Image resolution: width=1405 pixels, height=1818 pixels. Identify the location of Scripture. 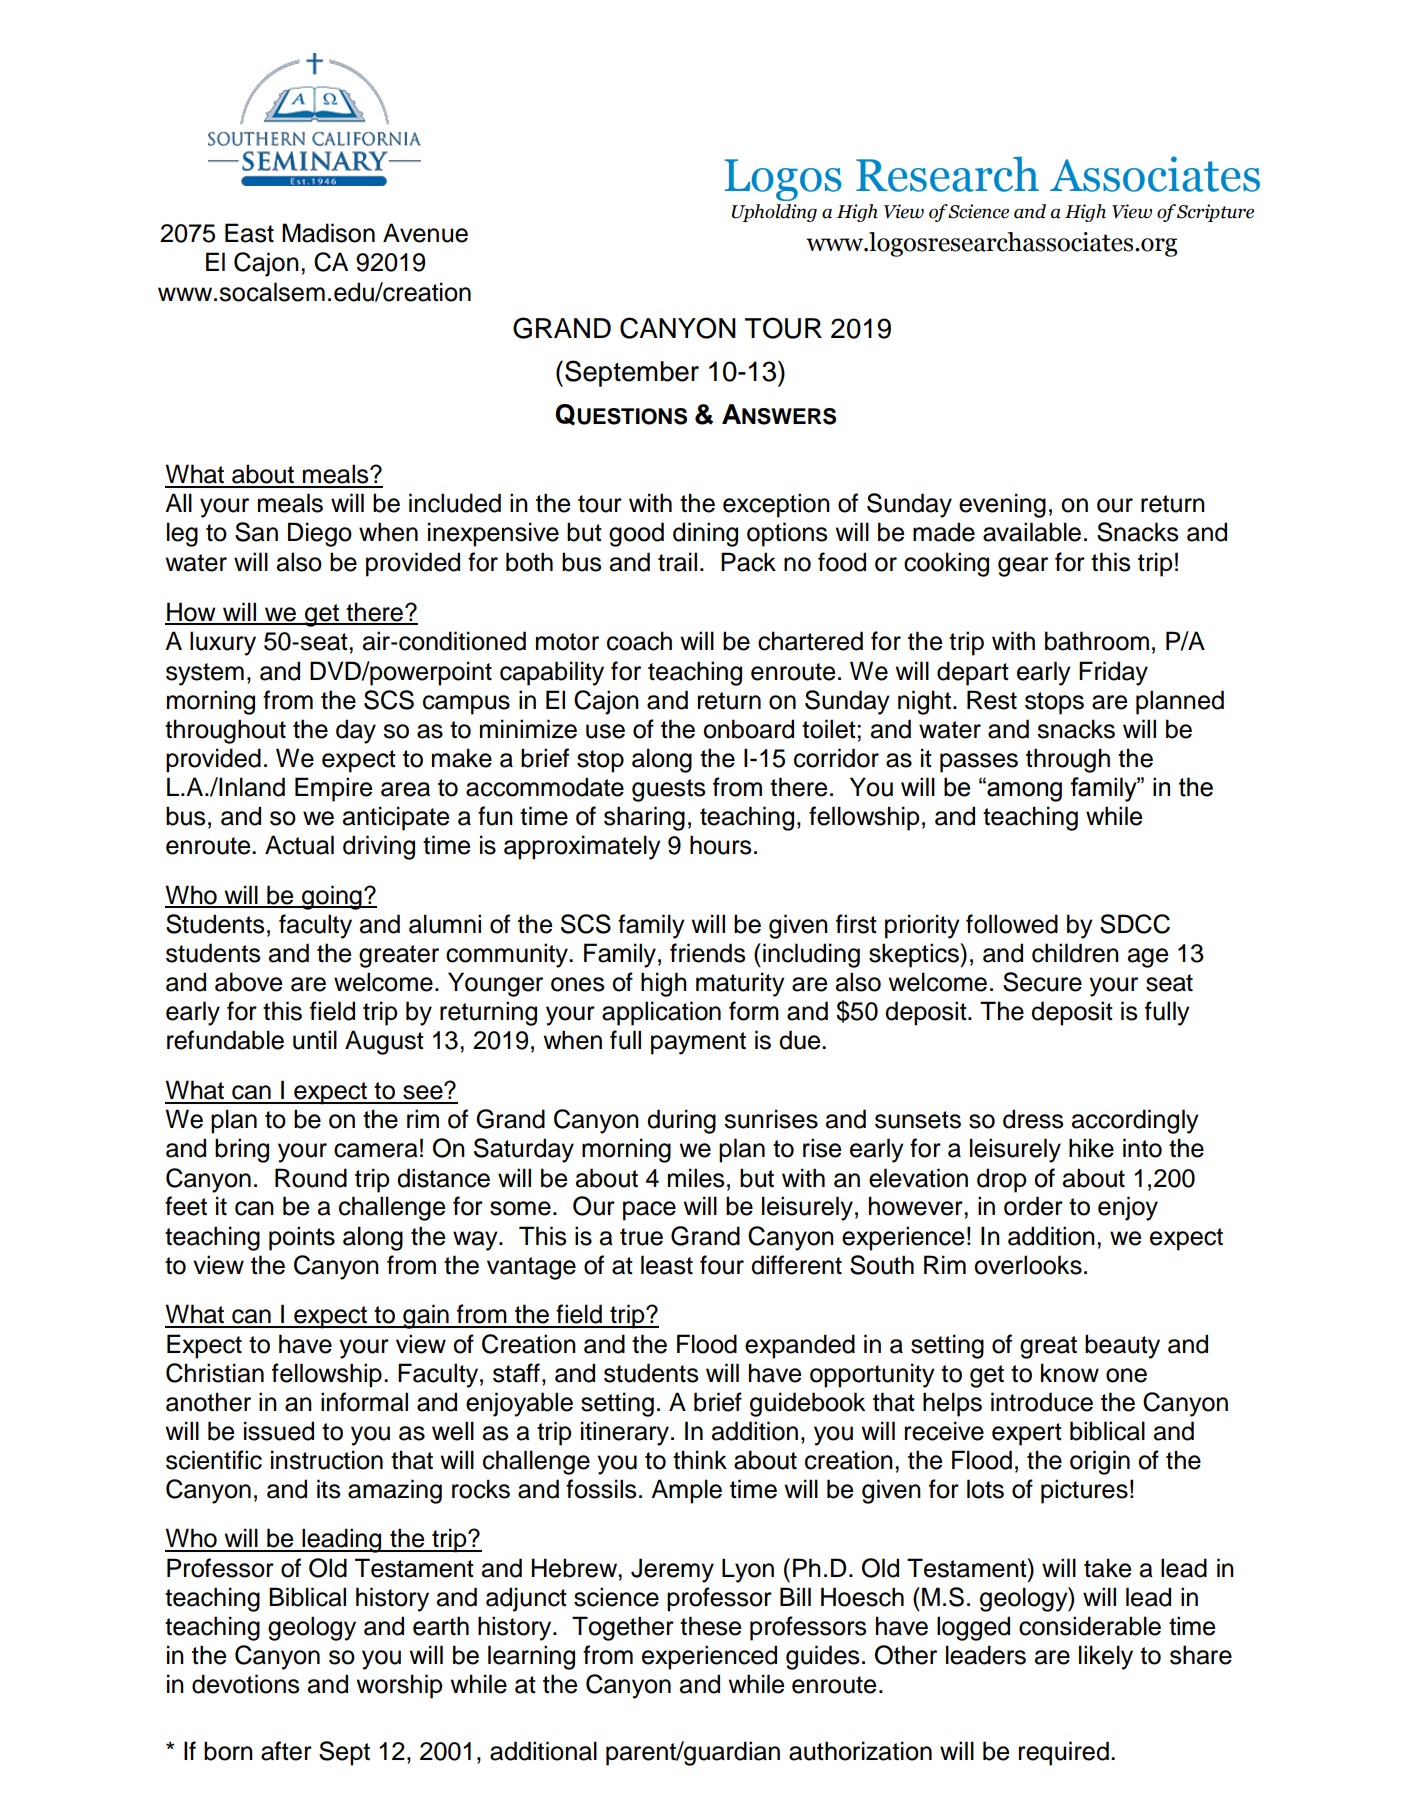
(1215, 213).
